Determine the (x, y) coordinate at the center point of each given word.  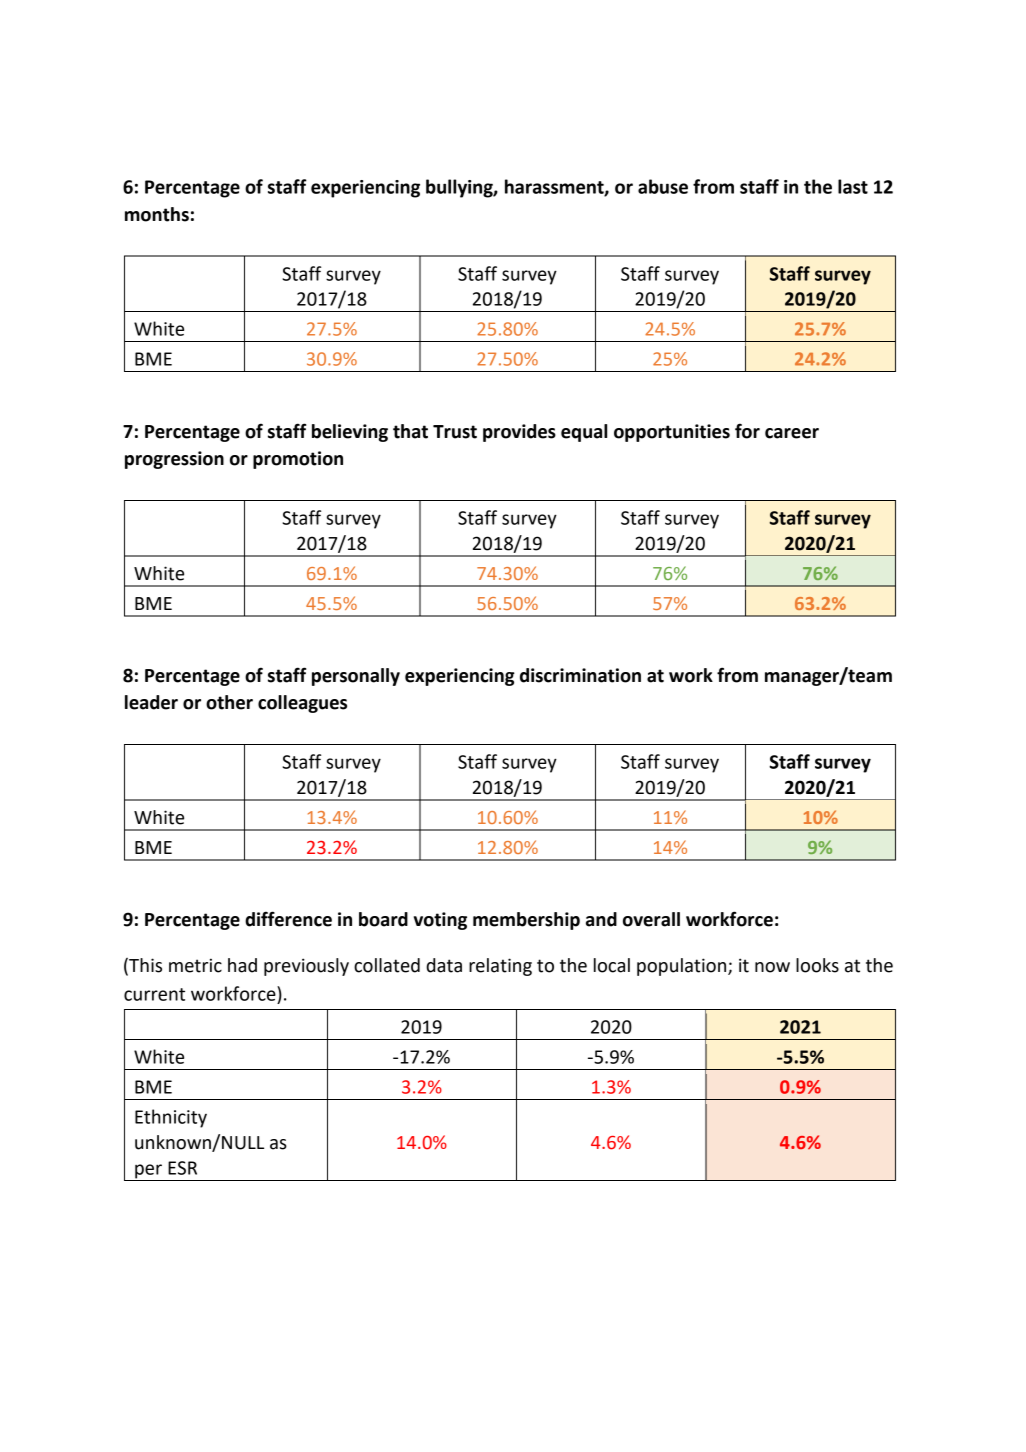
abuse (663, 186)
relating (500, 967)
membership (526, 921)
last (853, 186)
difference (288, 919)
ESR (182, 1168)
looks (817, 965)
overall (651, 919)
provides (519, 433)
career (792, 433)
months (157, 214)
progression (174, 460)
